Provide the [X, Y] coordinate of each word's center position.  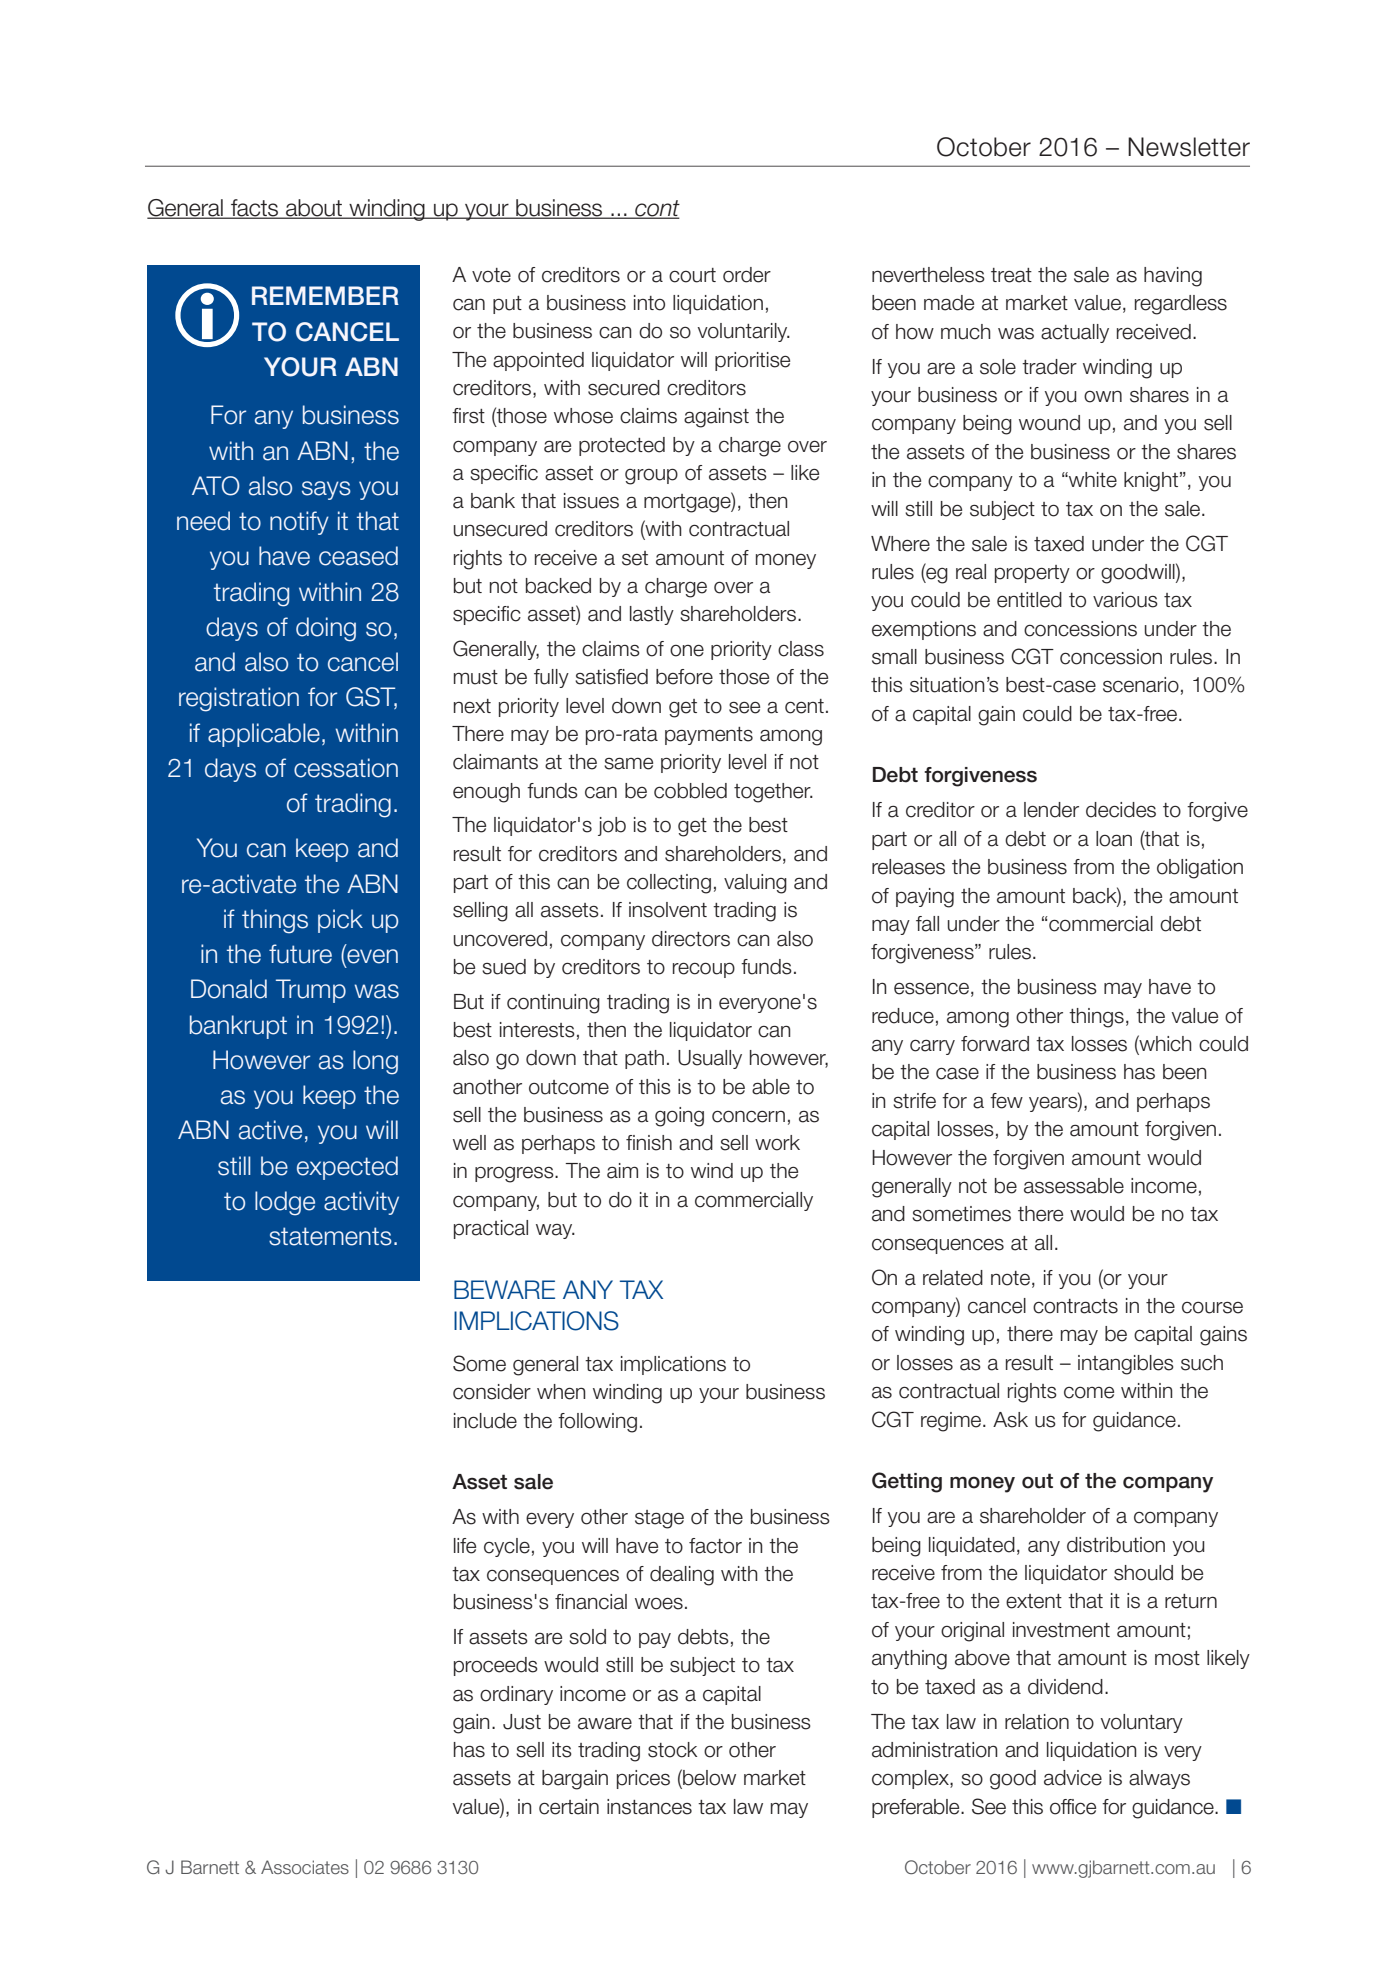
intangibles [1126, 1365]
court [692, 275]
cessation [346, 768]
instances [649, 1807]
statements [330, 1236]
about [314, 209]
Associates [305, 1867]
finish [649, 1143]
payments [709, 736]
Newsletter [1189, 147]
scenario [1141, 685]
